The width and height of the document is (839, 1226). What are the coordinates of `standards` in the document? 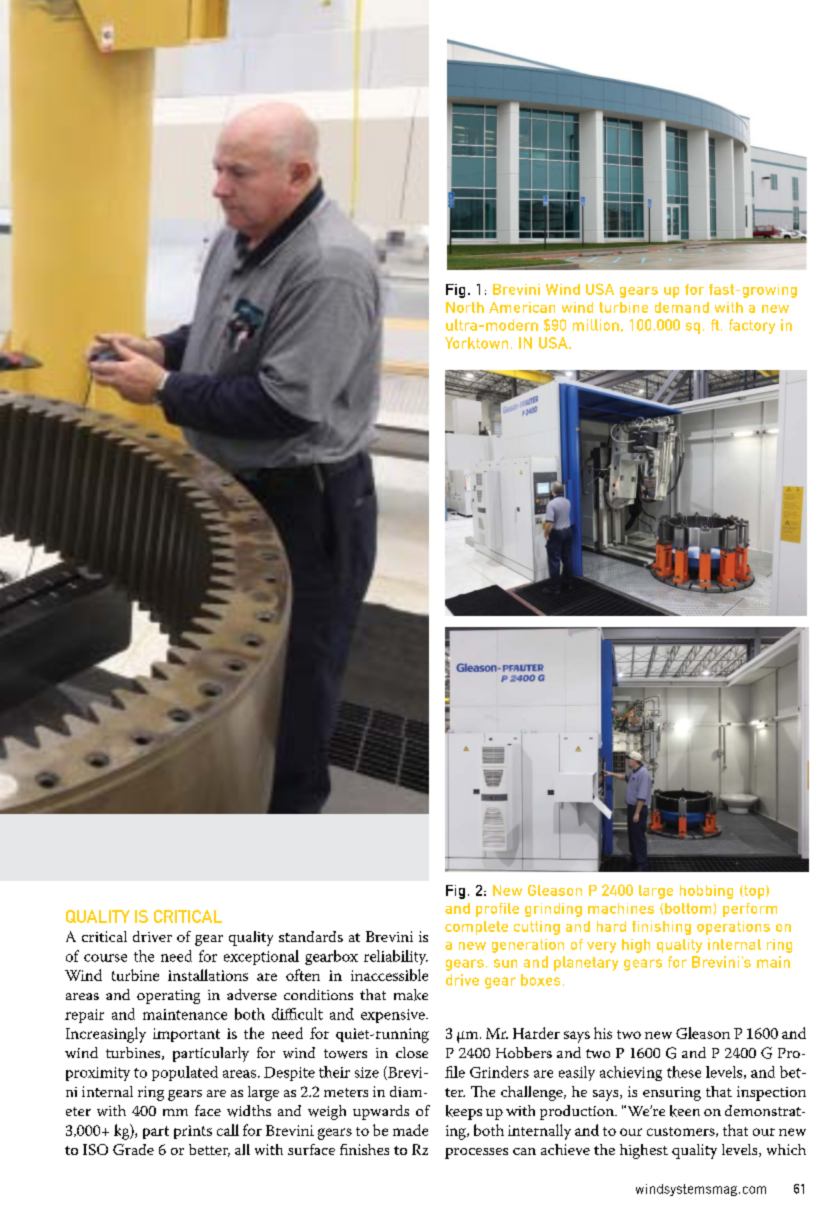 It's located at (311, 936).
